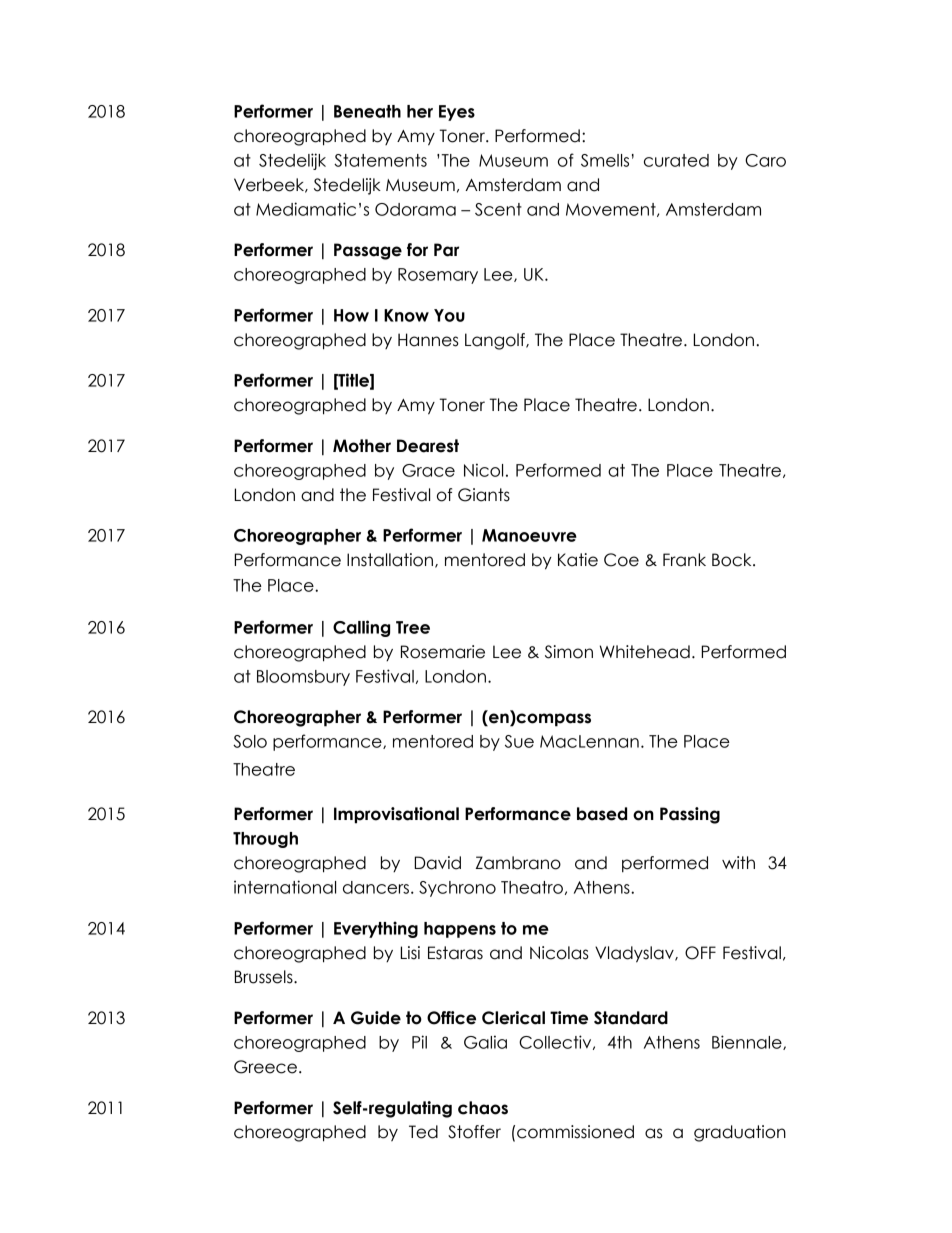  What do you see at coordinates (265, 1067) in the screenshot?
I see `Greece` at bounding box center [265, 1067].
